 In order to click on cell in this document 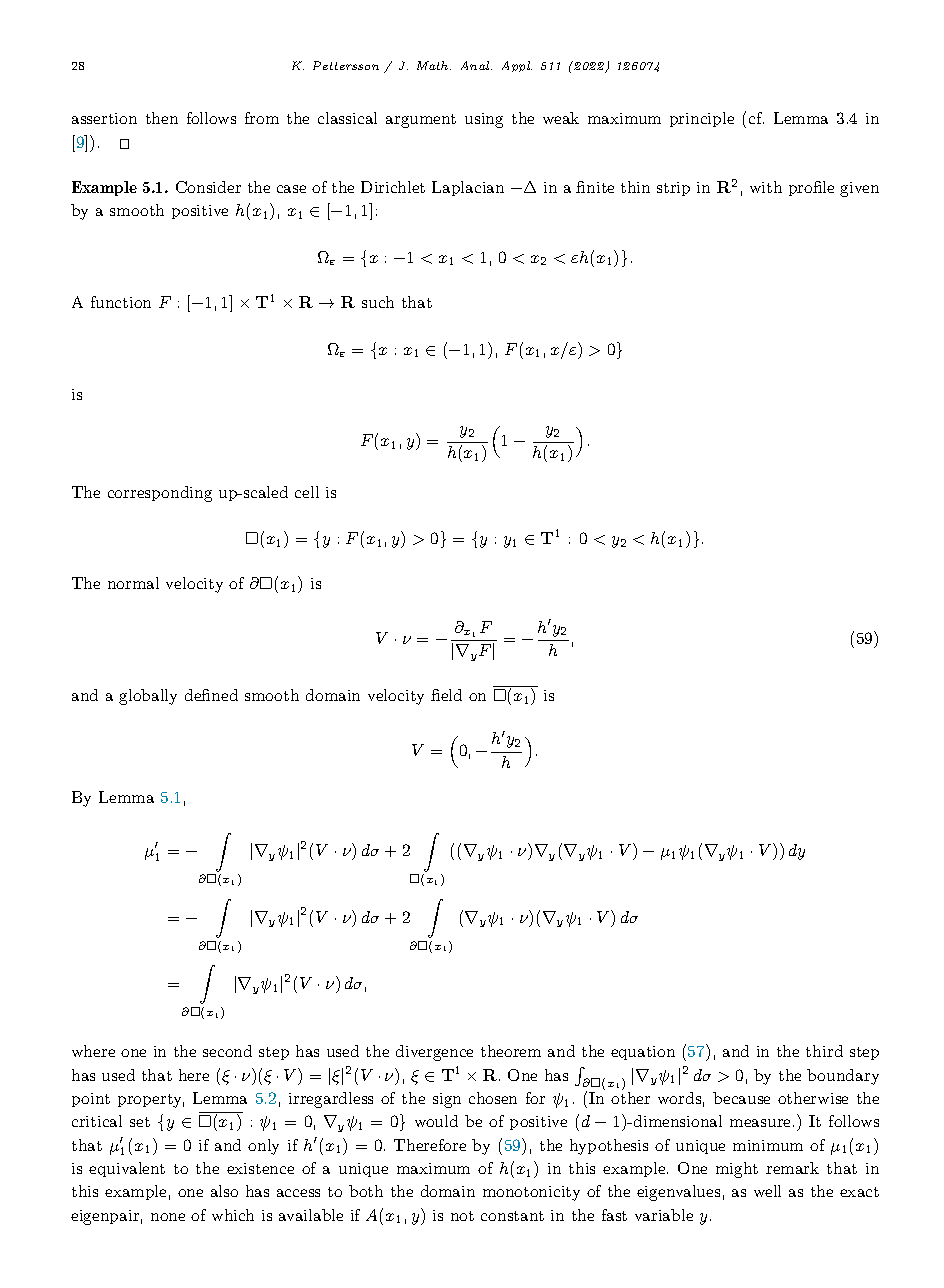, I will do `click(307, 492)`.
